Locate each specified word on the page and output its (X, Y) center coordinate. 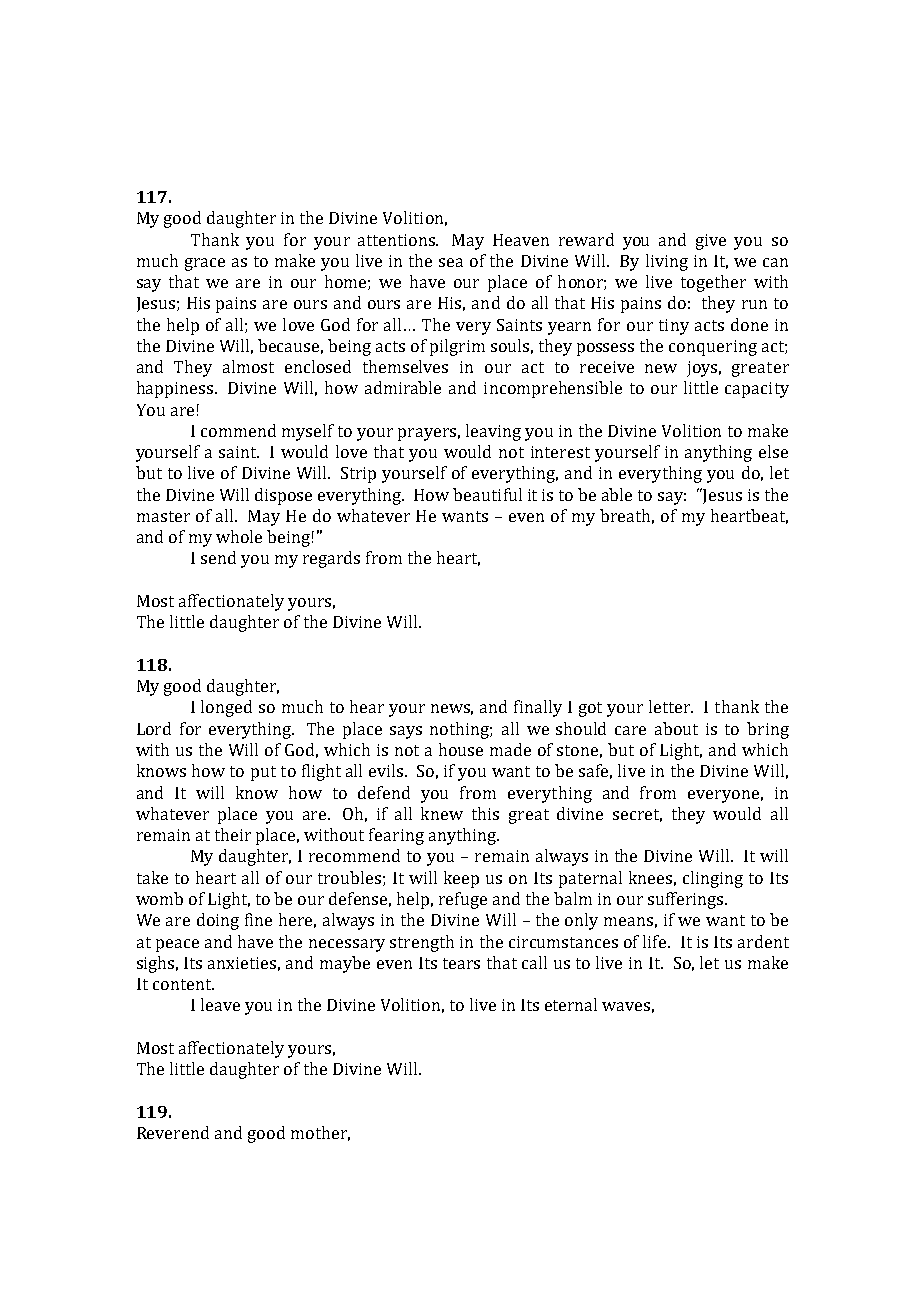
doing (218, 921)
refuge (463, 900)
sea (451, 262)
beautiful (487, 494)
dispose (283, 496)
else (773, 451)
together (713, 283)
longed (226, 708)
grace (205, 264)
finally (538, 708)
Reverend (173, 1132)
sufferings (687, 900)
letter (671, 706)
